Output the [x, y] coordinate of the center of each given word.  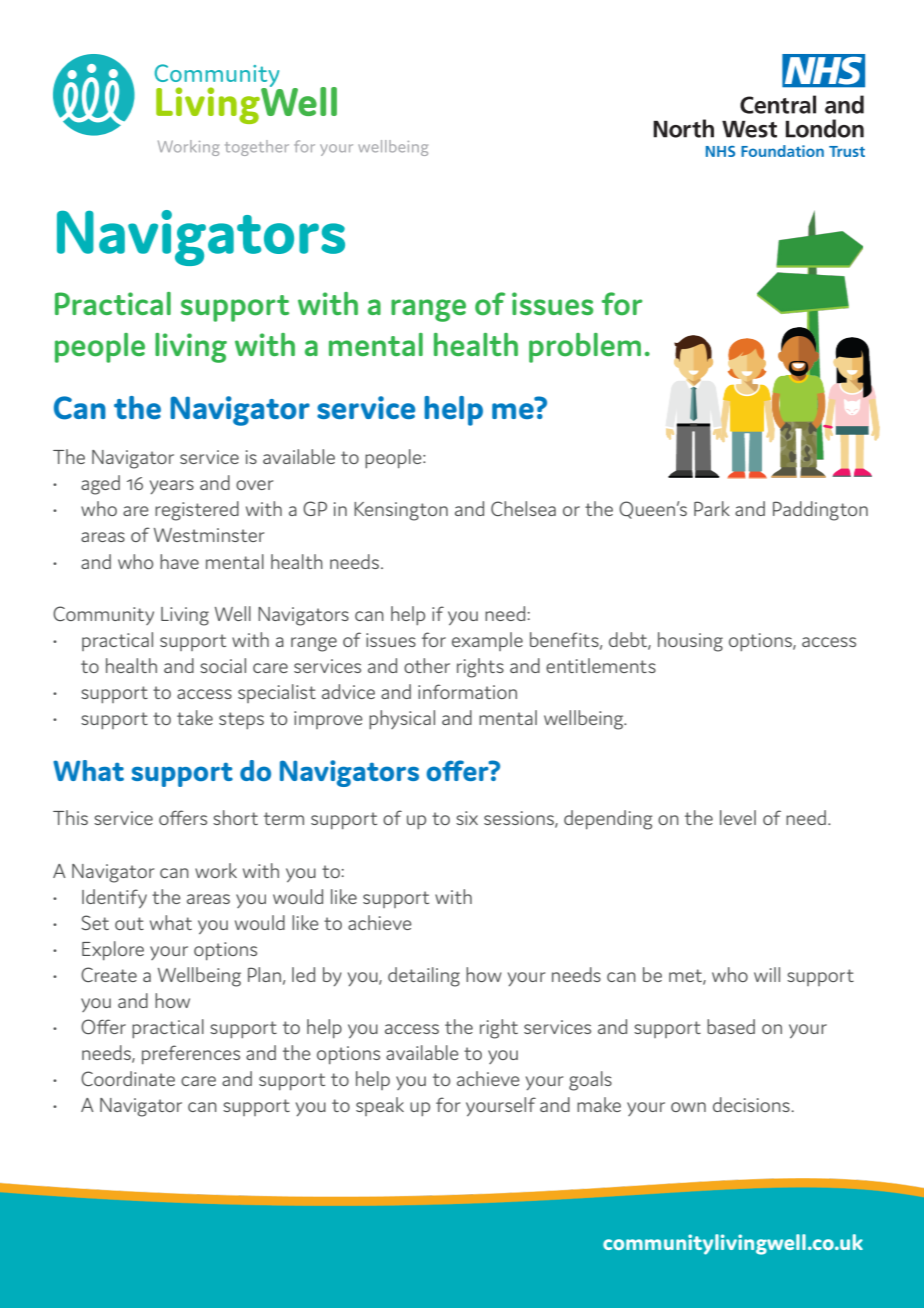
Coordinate [128, 1078]
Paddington [820, 511]
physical [402, 719]
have [179, 561]
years [172, 487]
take [195, 717]
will [767, 974]
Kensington [401, 511]
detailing [424, 977]
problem [585, 348]
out [129, 923]
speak [380, 1106]
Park [712, 508]
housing [690, 642]
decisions [752, 1104]
